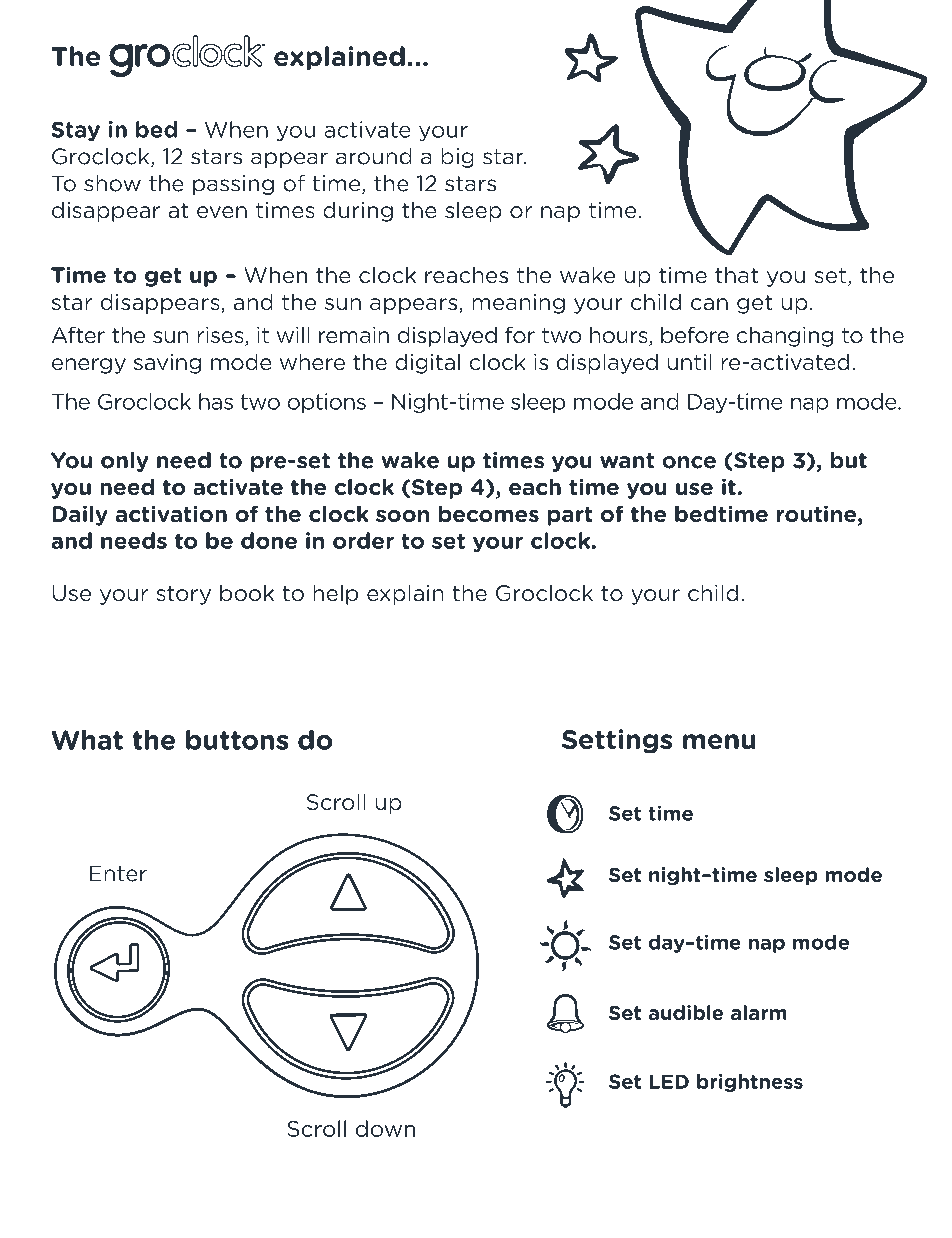 The image size is (952, 1238). What do you see at coordinates (719, 741) in the document?
I see `menu` at bounding box center [719, 741].
